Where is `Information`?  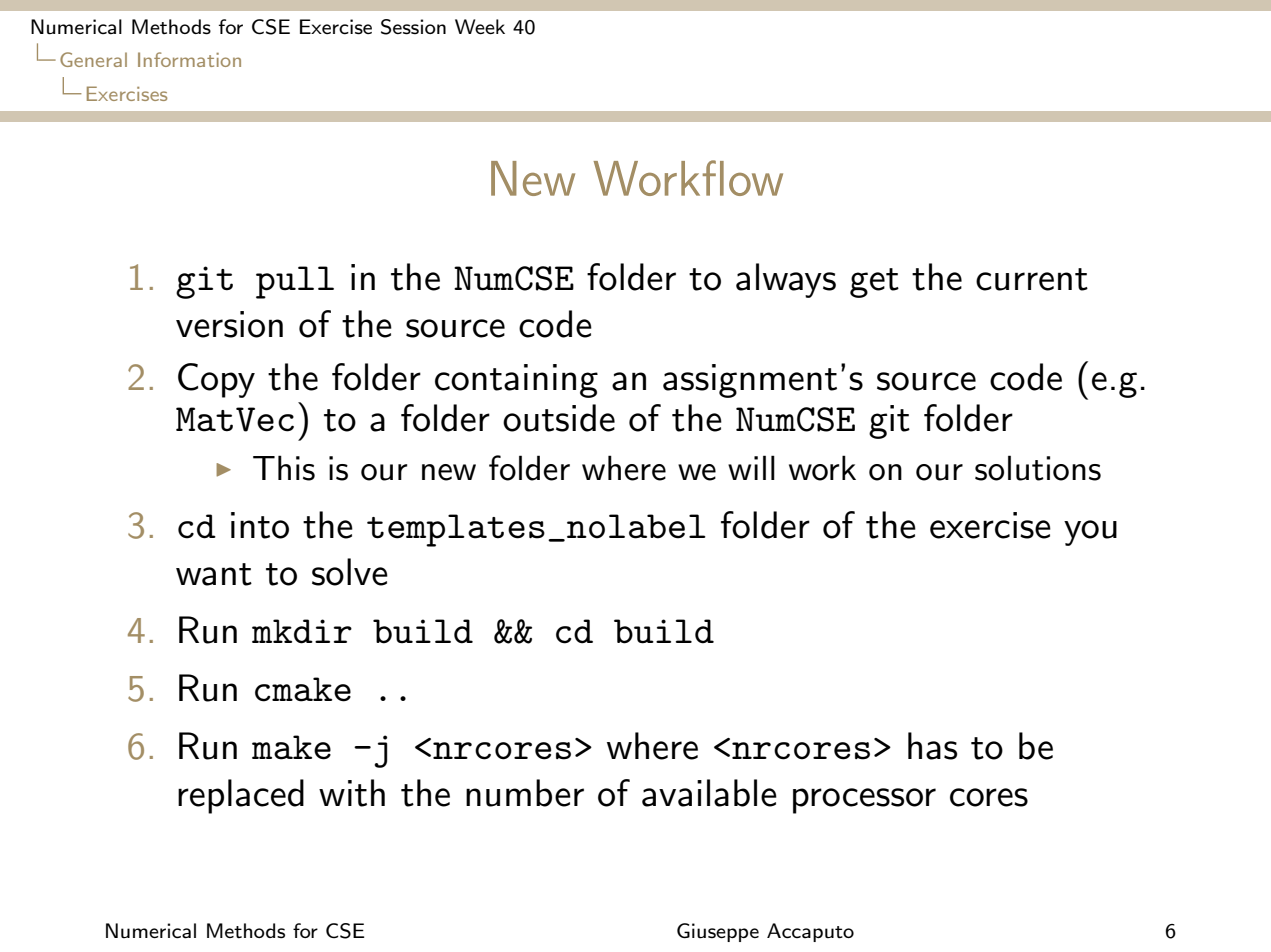 Information is located at coordinates (189, 59).
